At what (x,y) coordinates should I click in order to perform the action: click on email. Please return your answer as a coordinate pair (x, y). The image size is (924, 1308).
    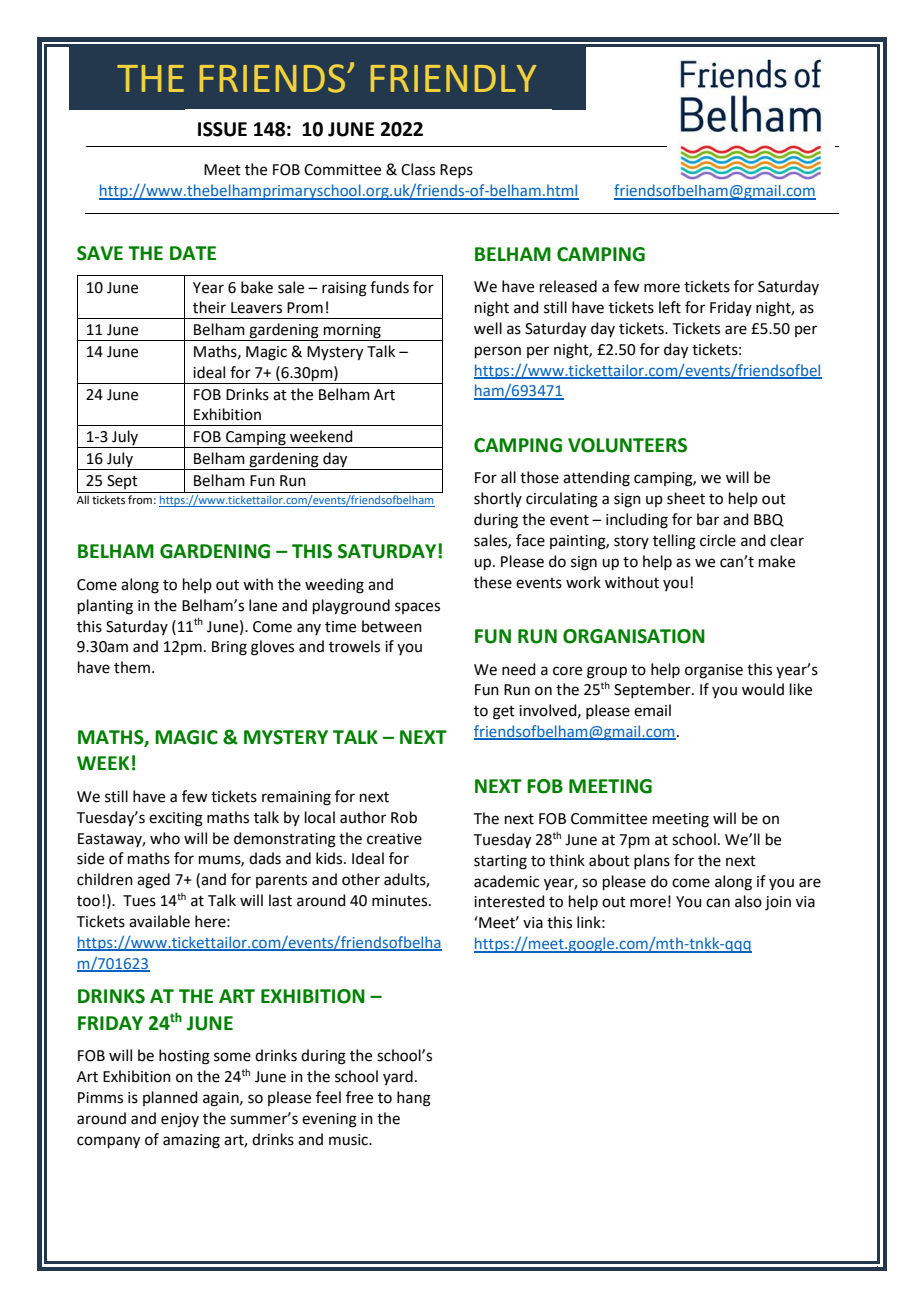
    Looking at the image, I should click on (652, 710).
